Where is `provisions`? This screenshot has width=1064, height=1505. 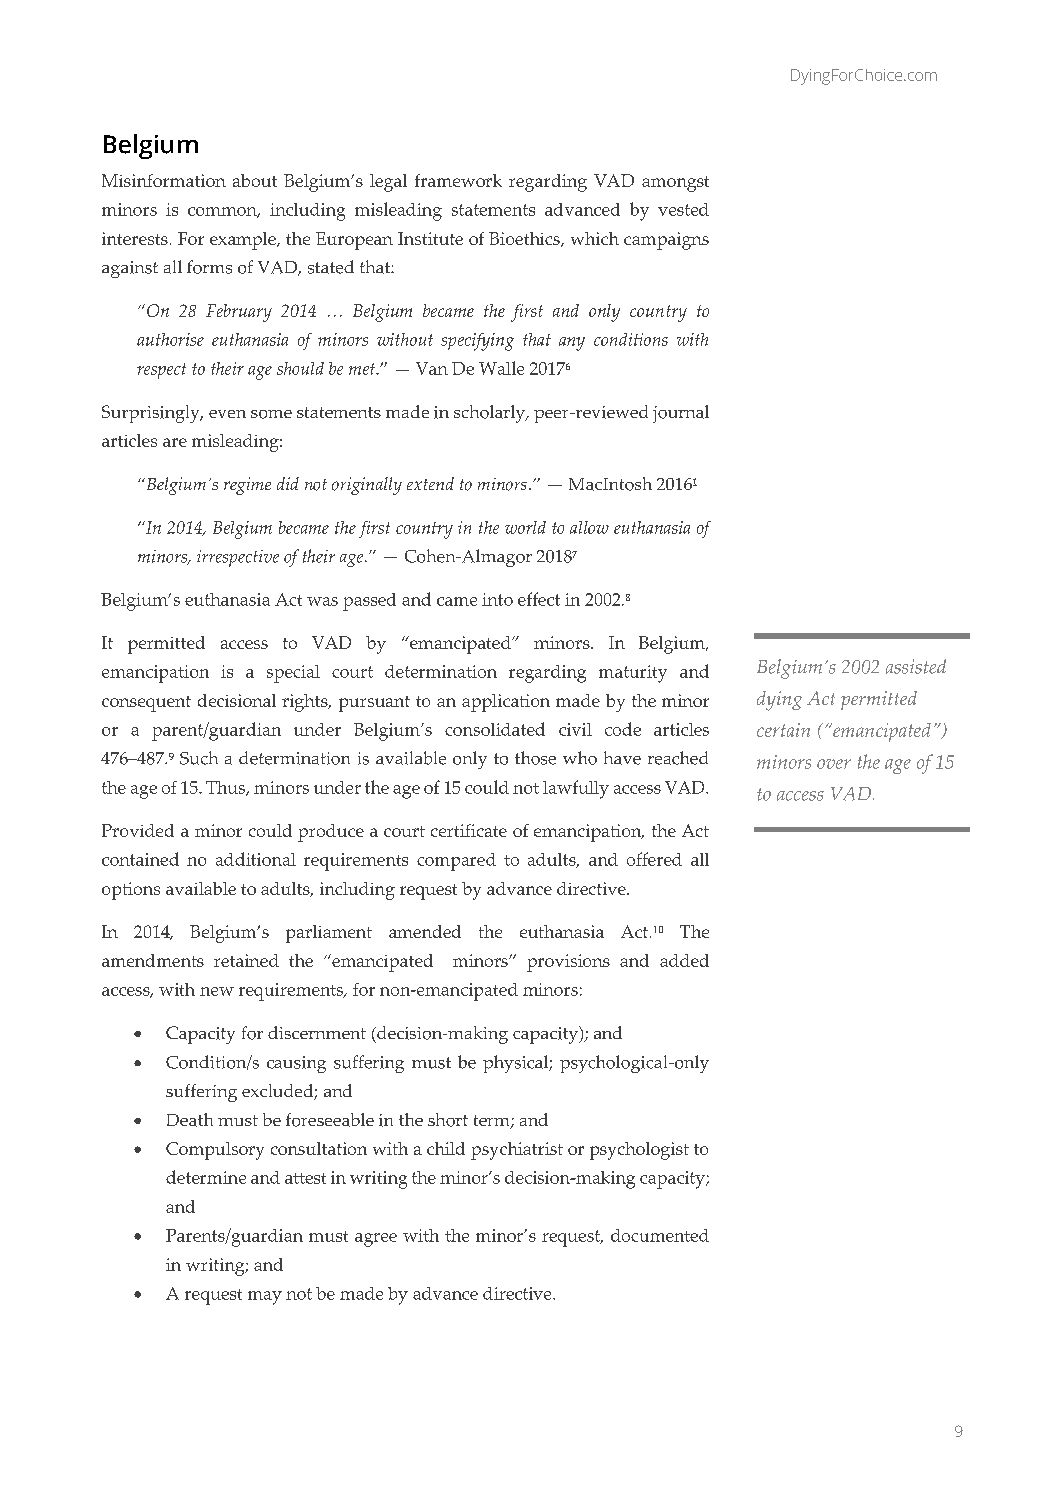
provisions is located at coordinates (568, 963).
